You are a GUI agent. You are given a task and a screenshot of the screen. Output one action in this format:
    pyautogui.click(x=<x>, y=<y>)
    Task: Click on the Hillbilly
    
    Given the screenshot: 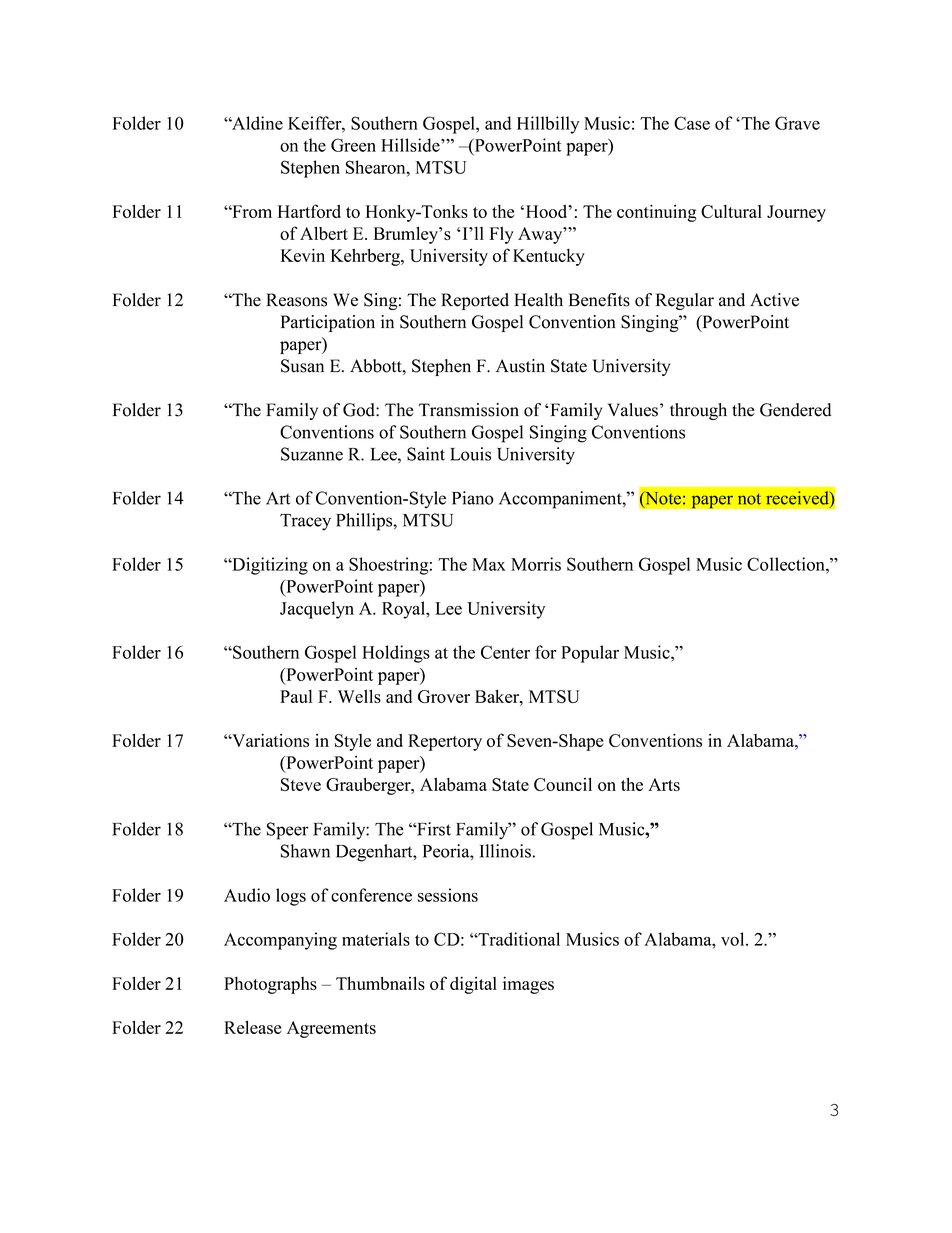 What is the action you would take?
    pyautogui.click(x=548, y=125)
